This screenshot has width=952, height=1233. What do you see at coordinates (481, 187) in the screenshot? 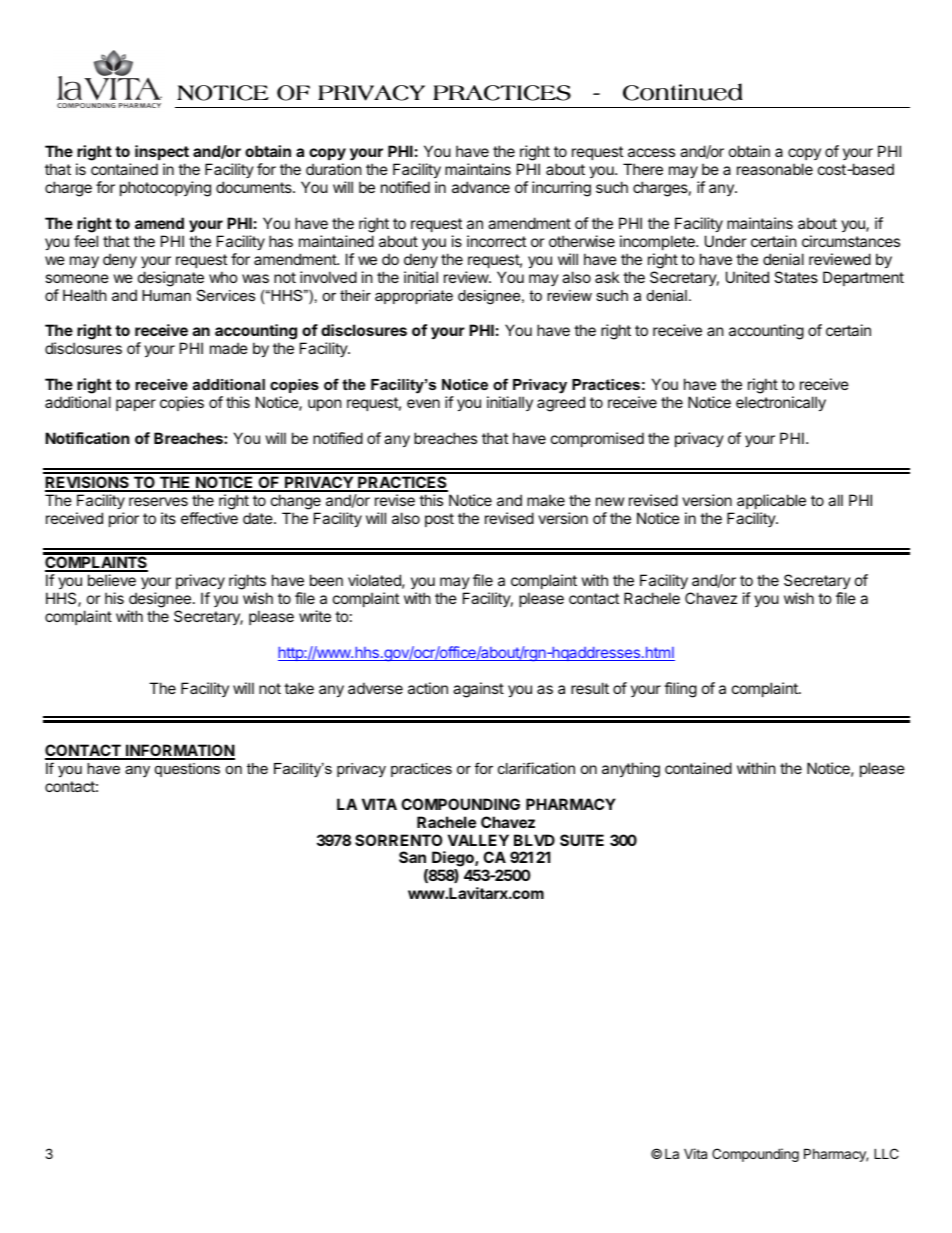
I see `advance` at bounding box center [481, 187].
